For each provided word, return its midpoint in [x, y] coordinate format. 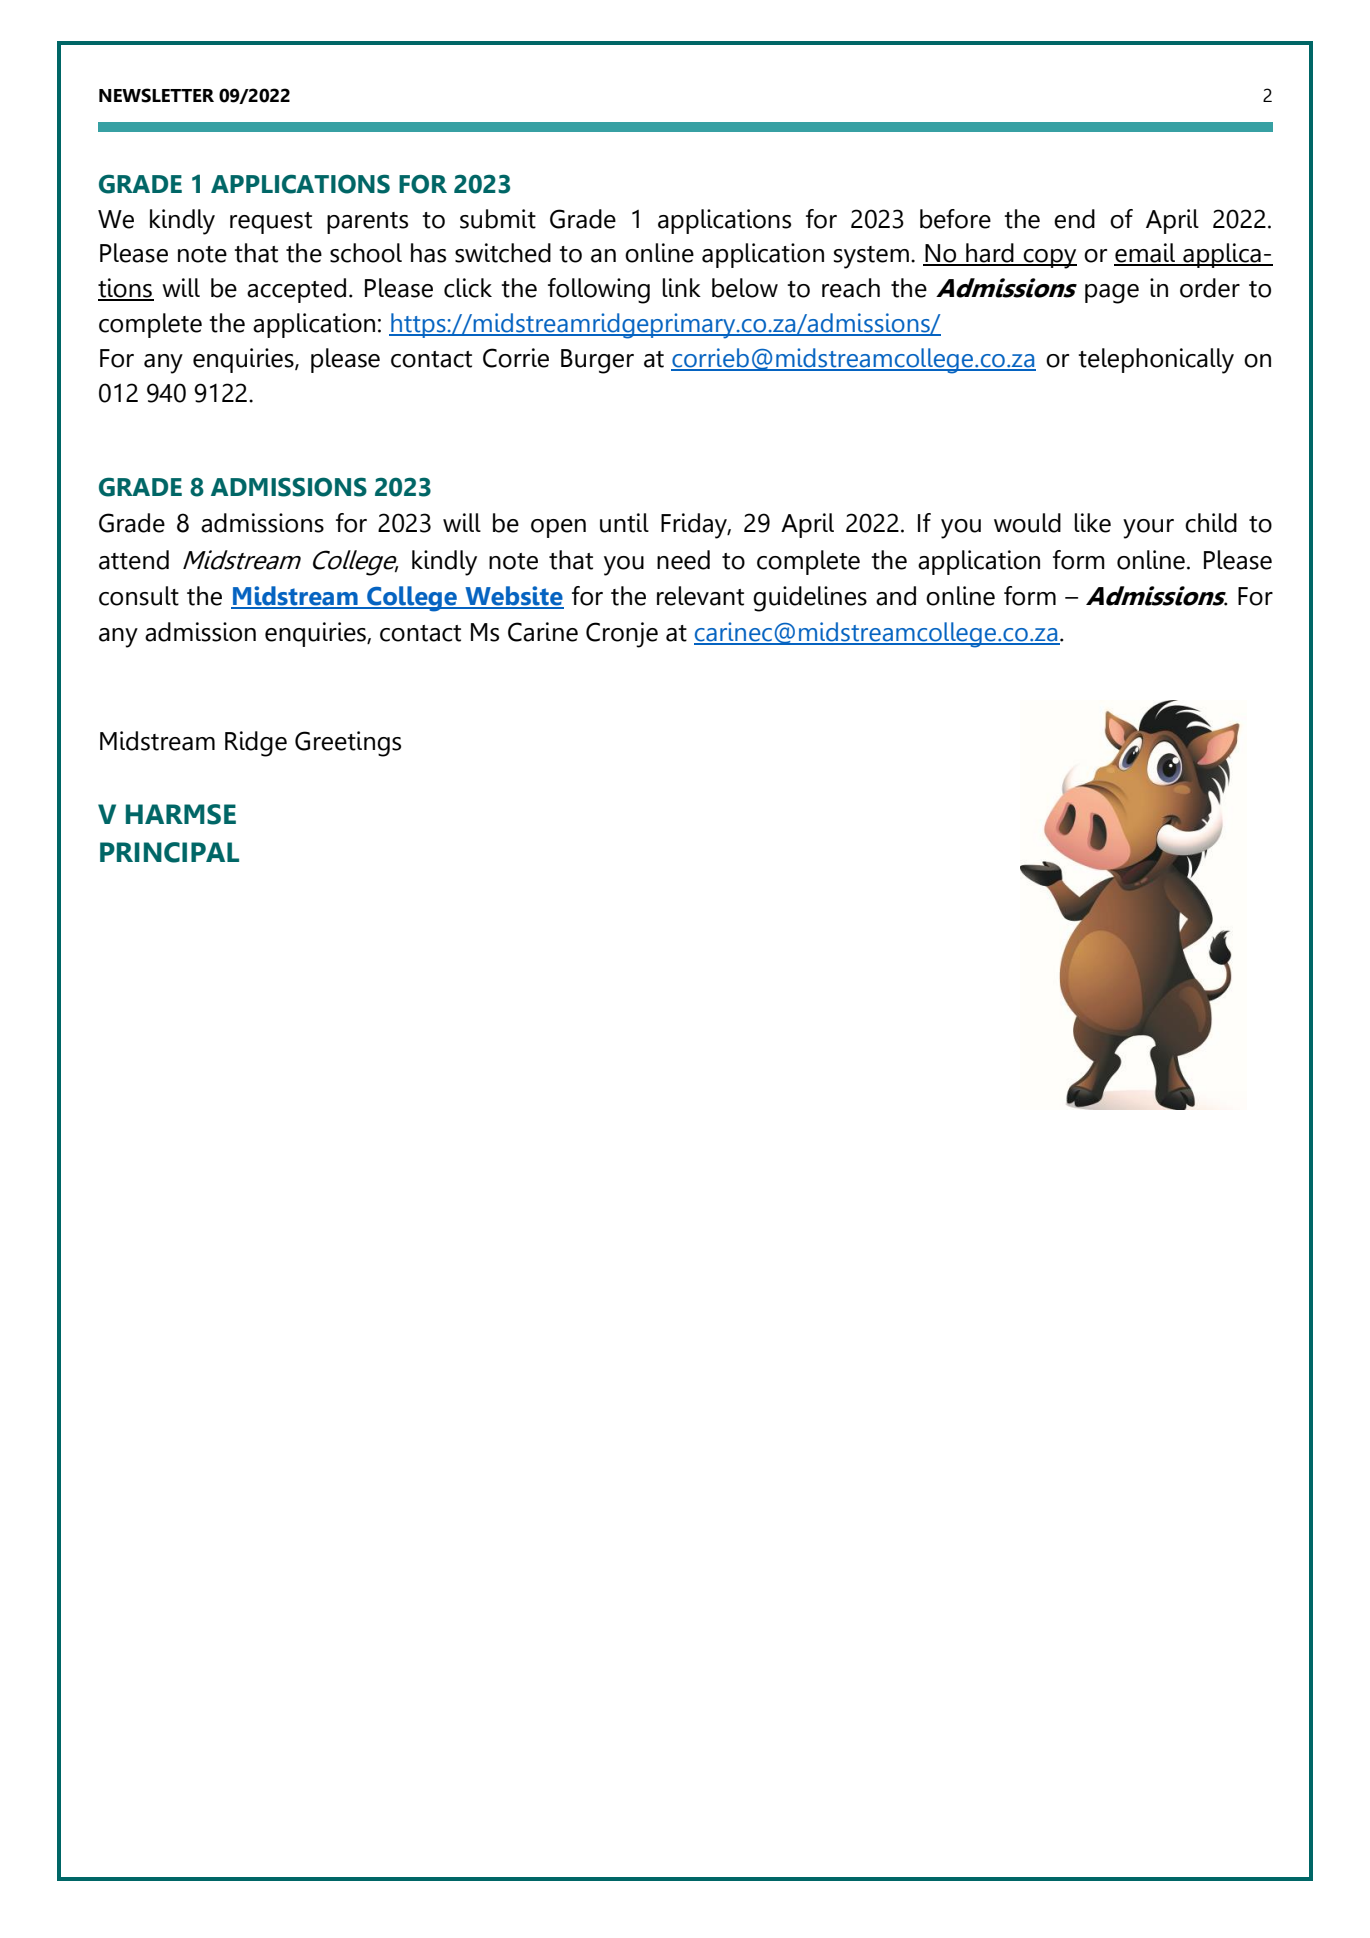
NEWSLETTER [156, 95]
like [1092, 523]
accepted [296, 290]
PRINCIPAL [169, 852]
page [1112, 294]
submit [498, 219]
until [624, 523]
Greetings [348, 744]
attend [134, 560]
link [681, 287]
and [896, 596]
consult [139, 596]
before [955, 219]
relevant [700, 596]
